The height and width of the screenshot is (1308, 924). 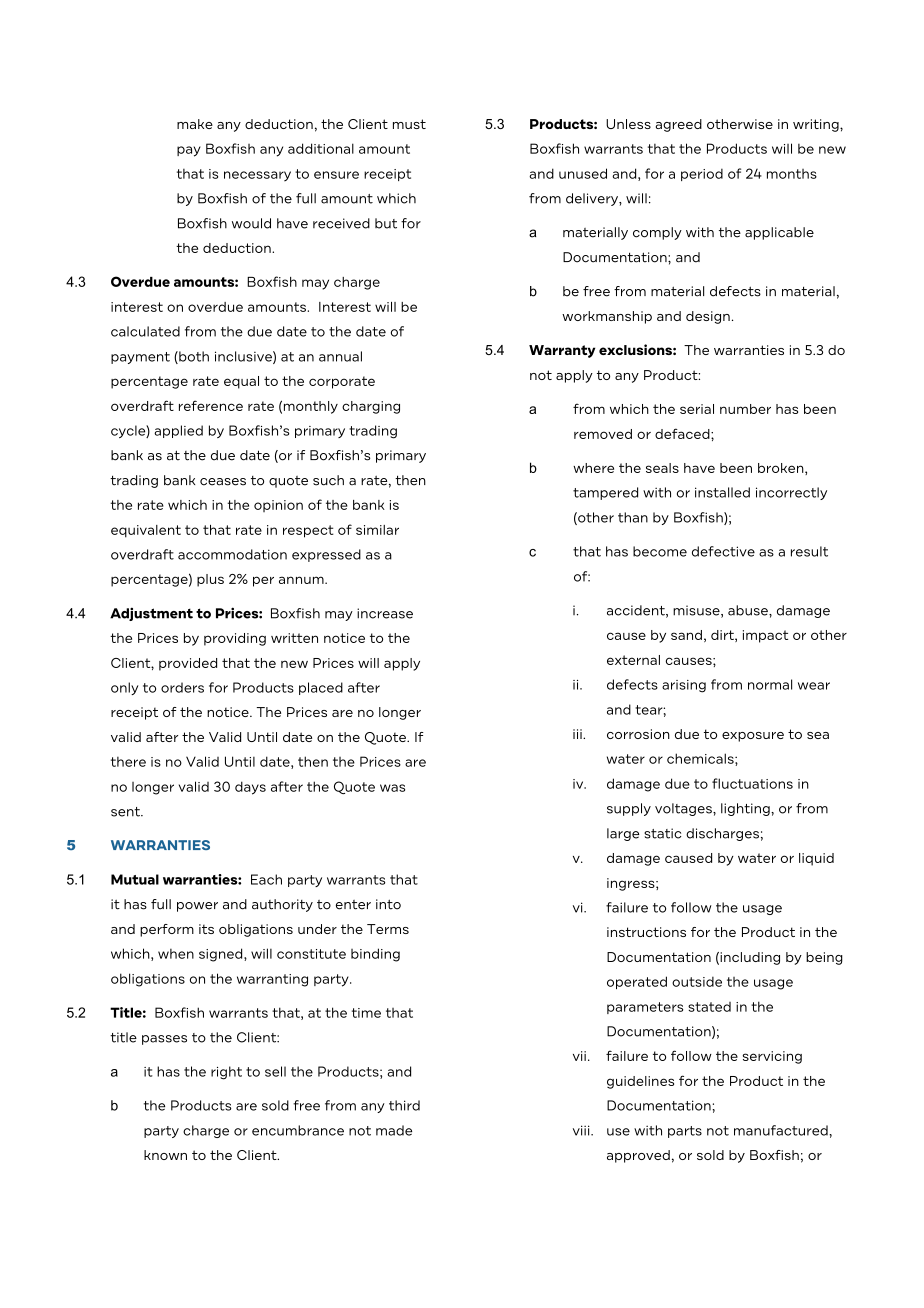 I want to click on providing, so click(x=235, y=639).
